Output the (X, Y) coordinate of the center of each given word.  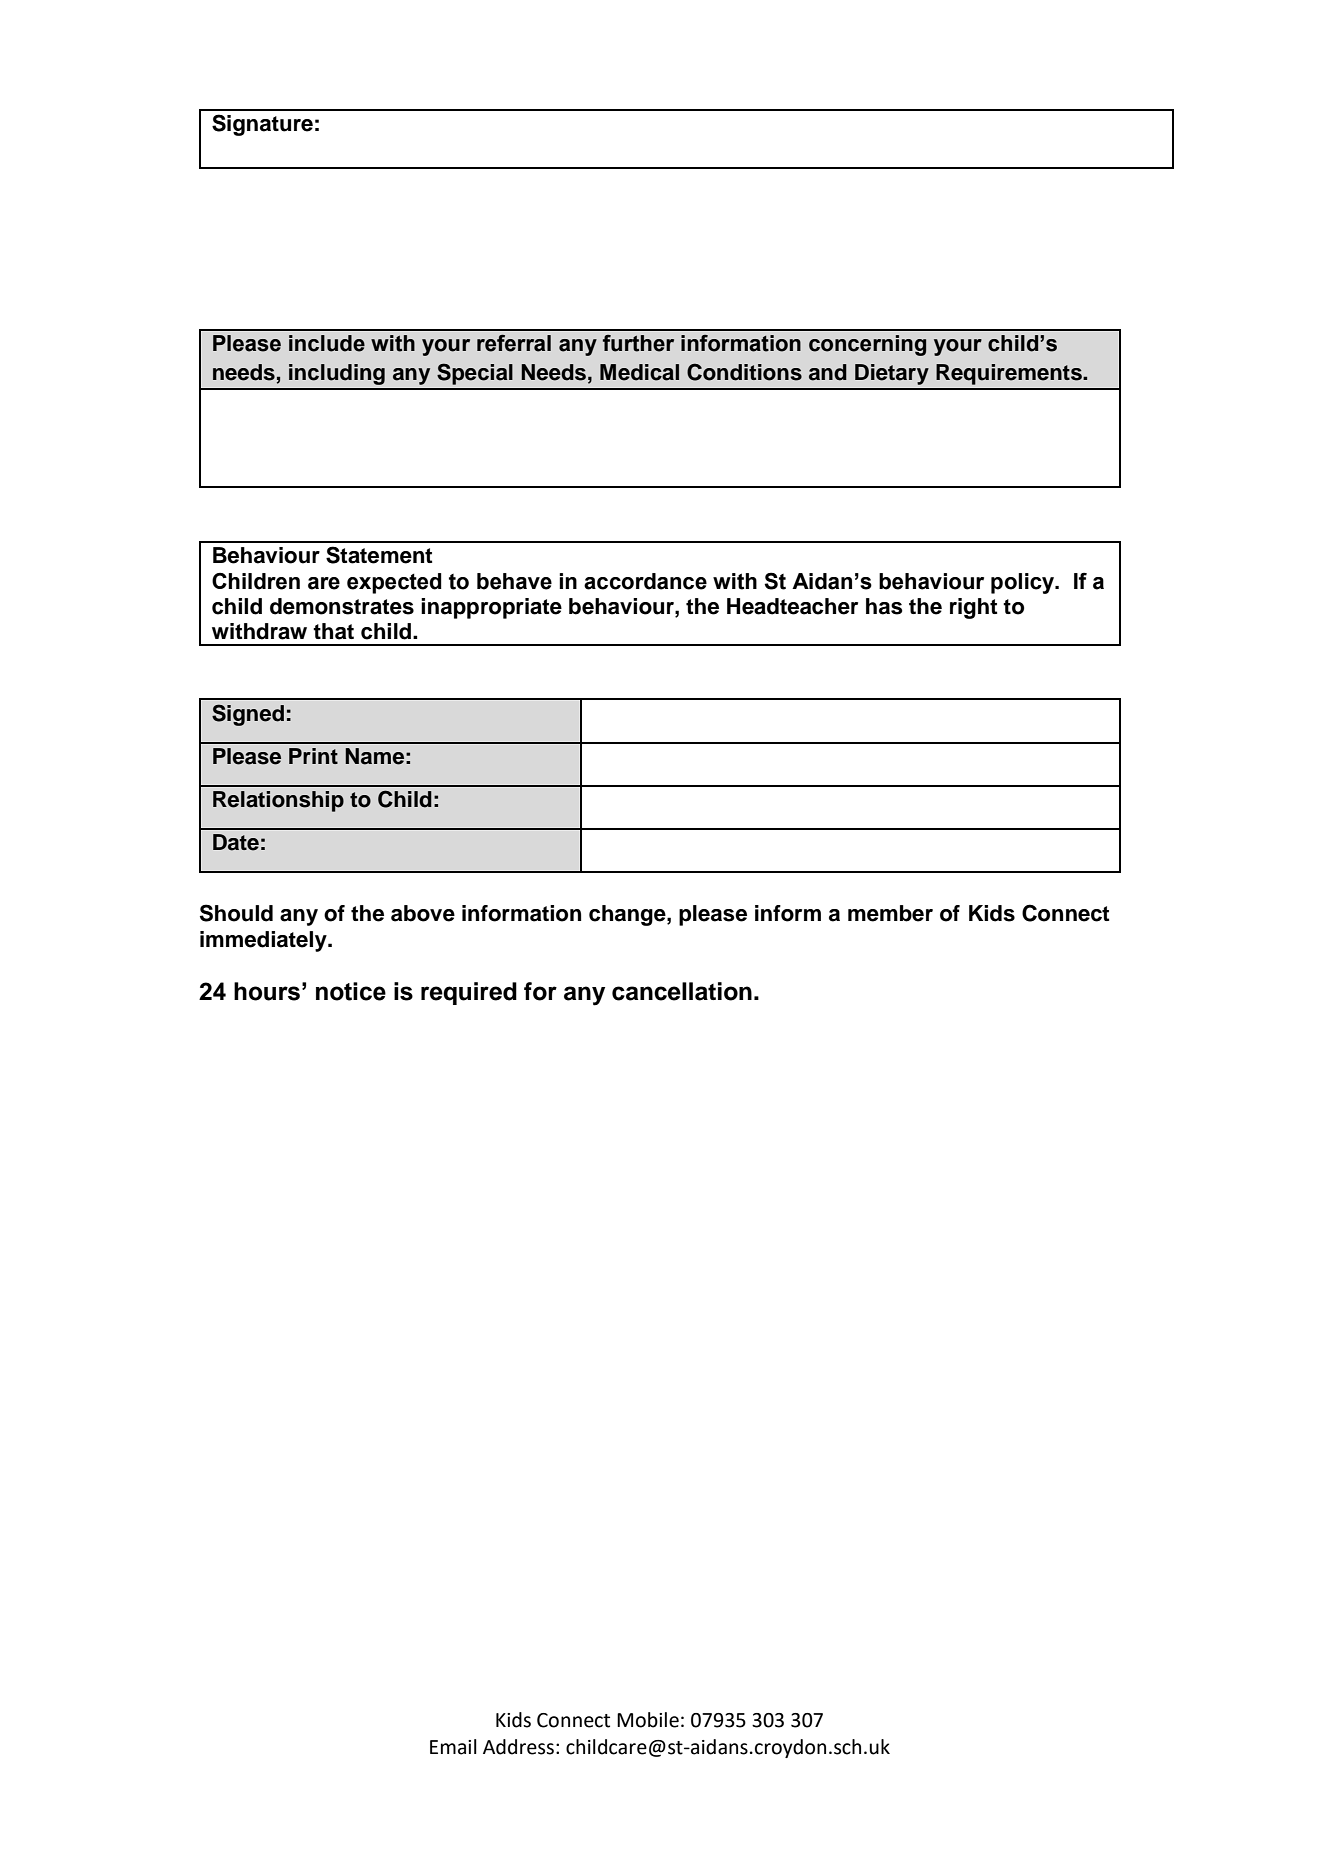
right (973, 608)
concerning (867, 345)
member (890, 913)
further (638, 343)
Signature (262, 125)
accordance (645, 581)
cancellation (682, 991)
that (333, 631)
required (469, 993)
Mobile (648, 1720)
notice (351, 991)
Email (453, 1747)
